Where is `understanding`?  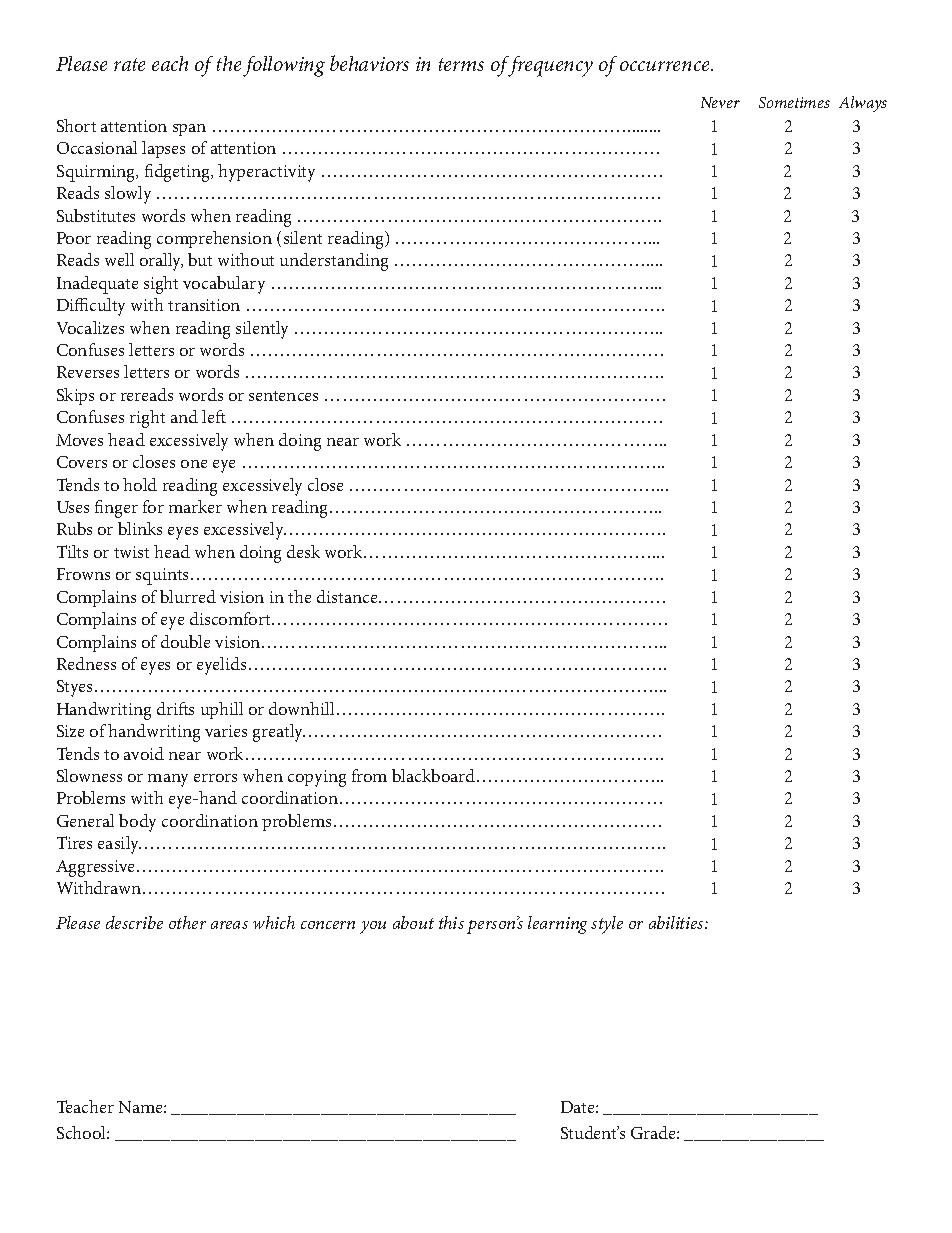
understanding is located at coordinates (334, 262).
